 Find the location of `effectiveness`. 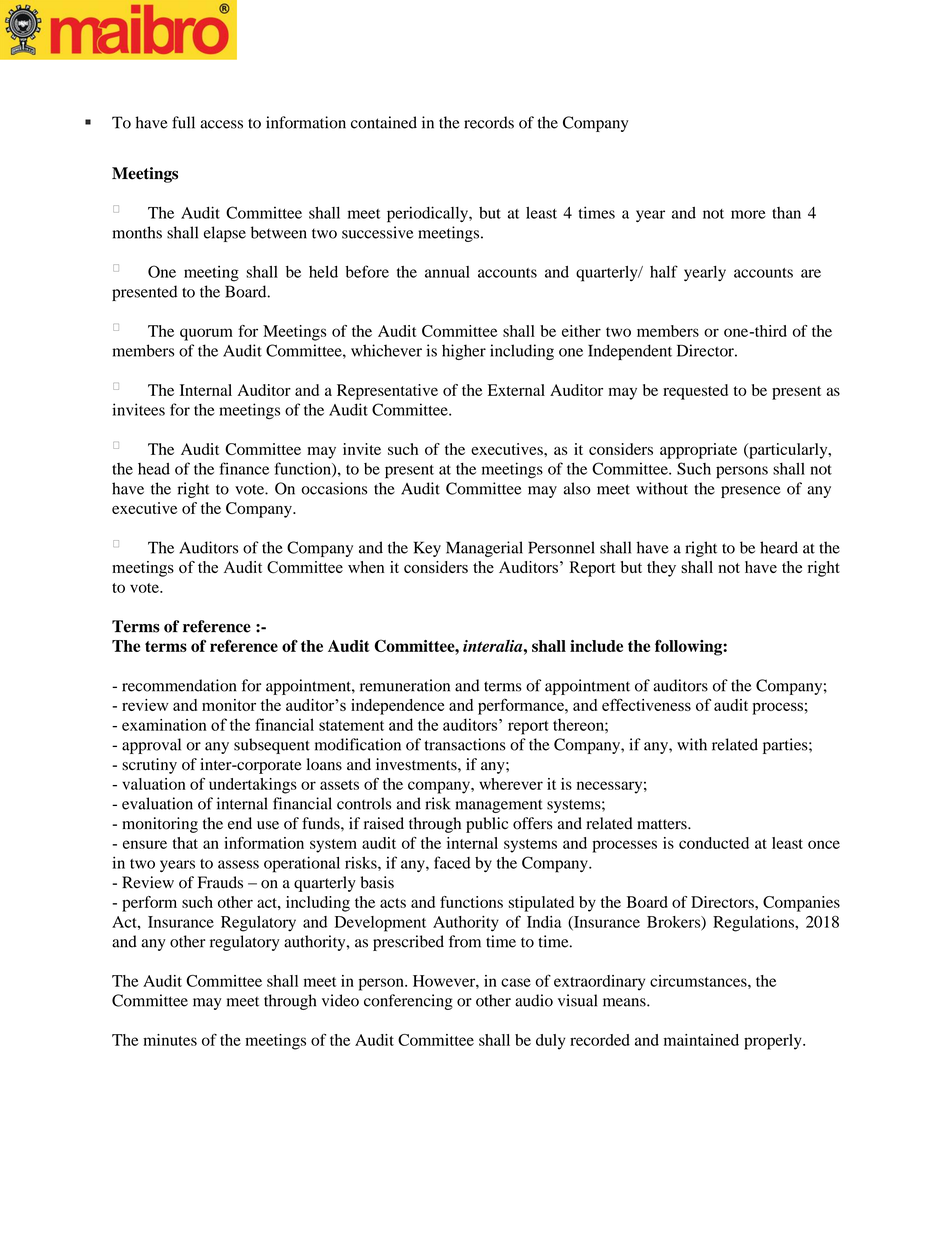

effectiveness is located at coordinates (646, 704).
